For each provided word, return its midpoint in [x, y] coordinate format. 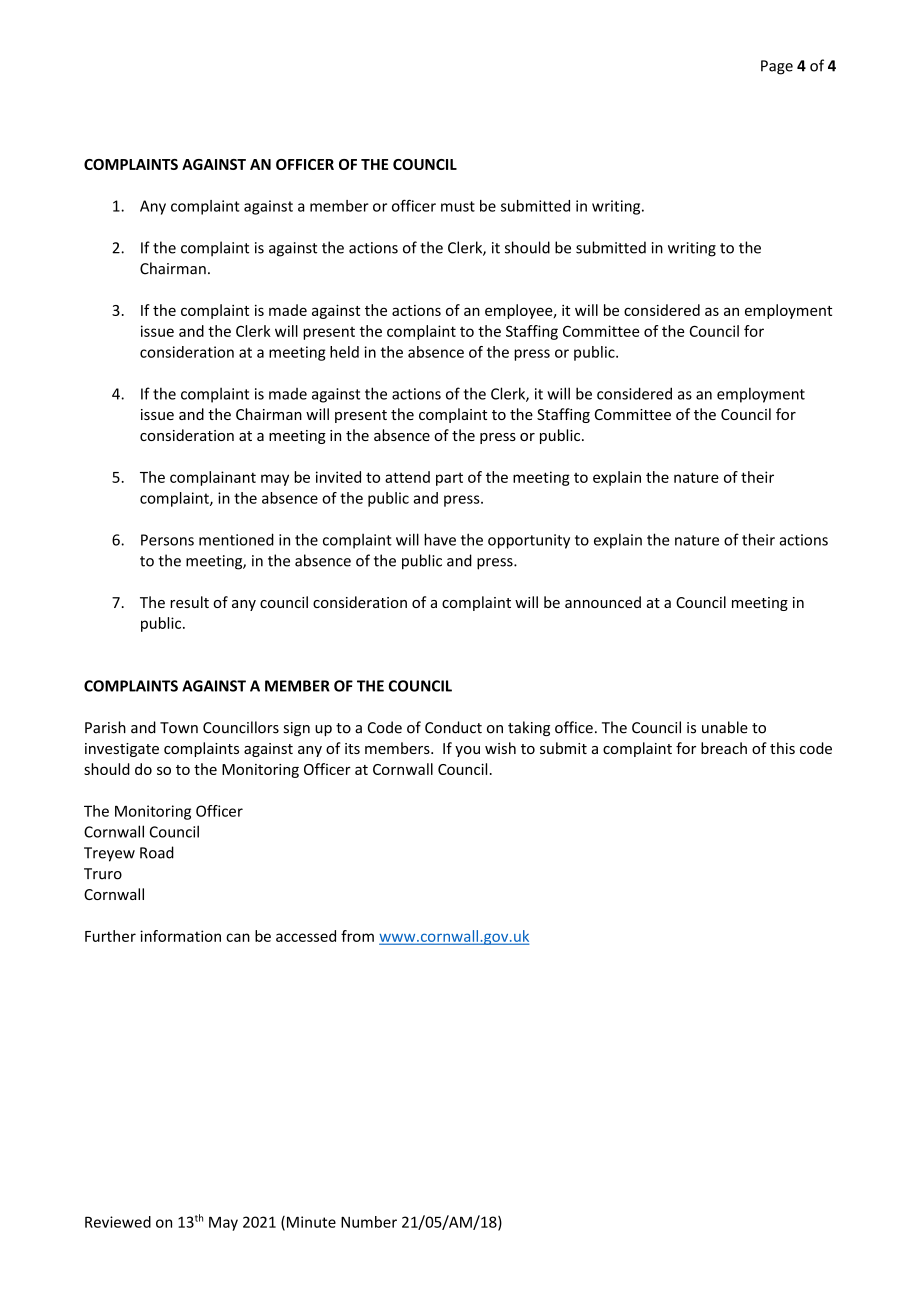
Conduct [453, 727]
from [357, 936]
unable [725, 727]
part [449, 479]
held [344, 352]
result [189, 602]
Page [777, 67]
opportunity [529, 541]
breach [724, 748]
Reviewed [118, 1222]
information [180, 936]
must [458, 206]
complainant [213, 478]
